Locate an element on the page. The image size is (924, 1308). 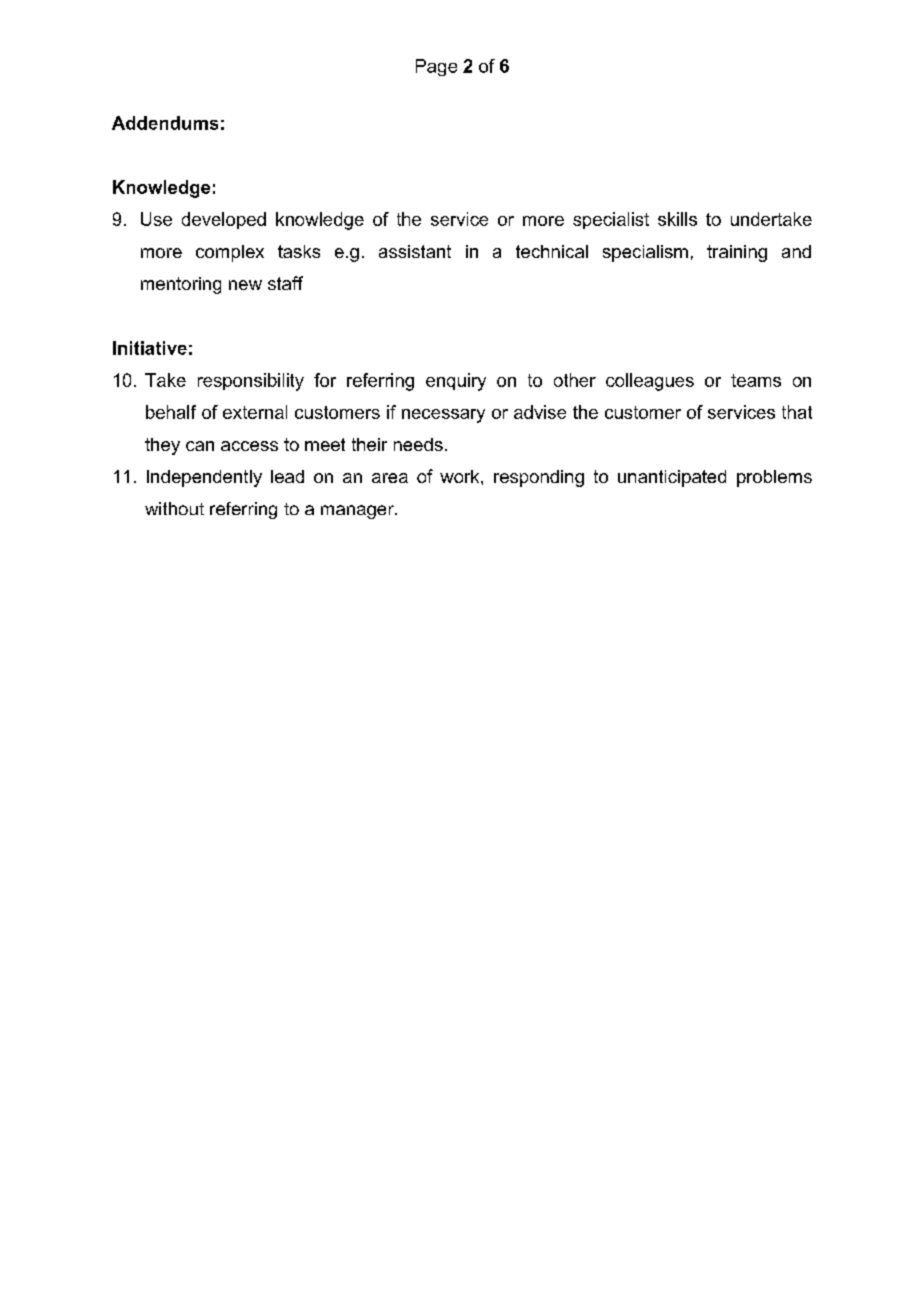
training is located at coordinates (737, 253).
